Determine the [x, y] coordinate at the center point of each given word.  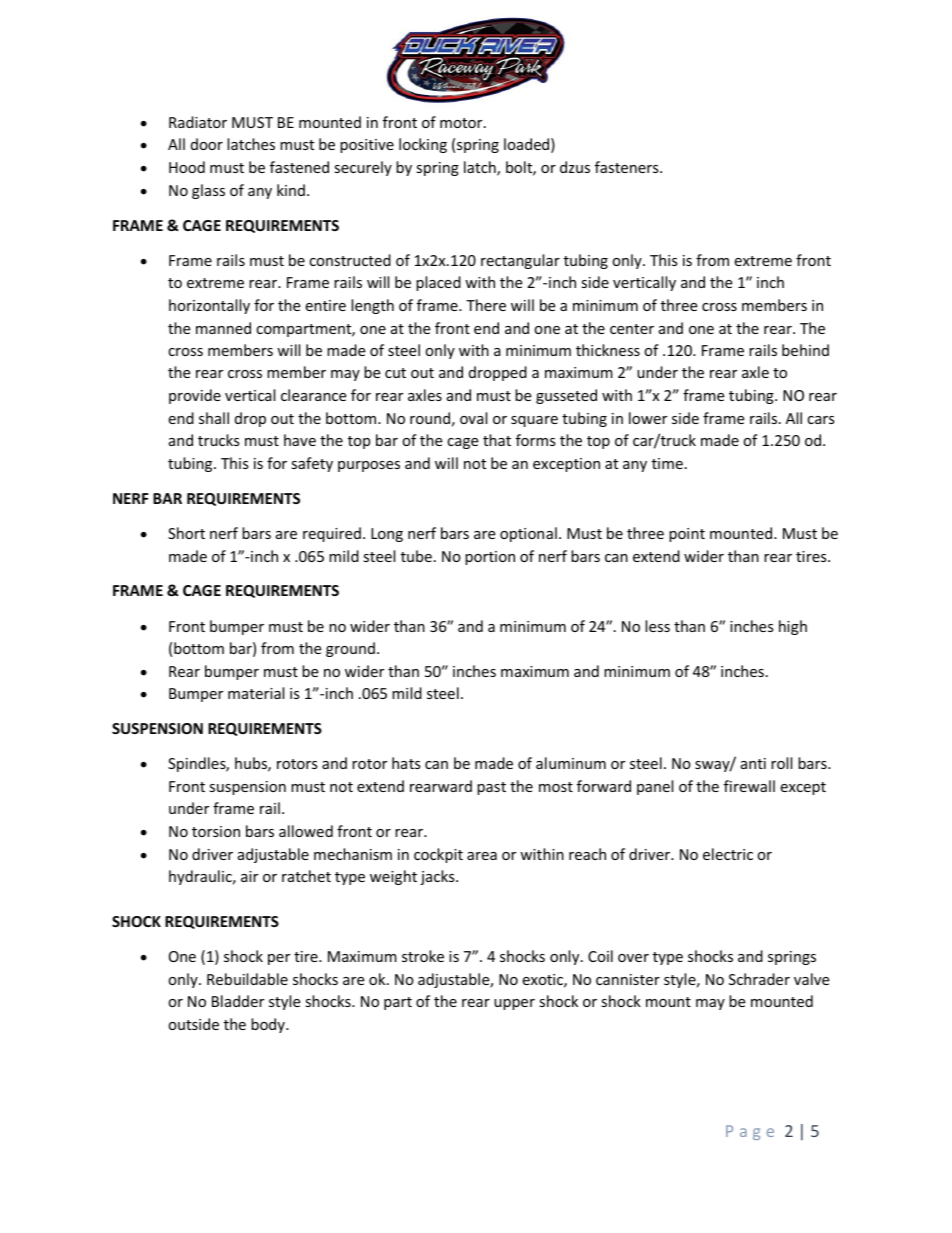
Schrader [759, 979]
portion [490, 558]
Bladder [238, 1001]
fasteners [628, 167]
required [332, 534]
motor [462, 123]
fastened [299, 167]
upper [514, 1004]
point [687, 535]
